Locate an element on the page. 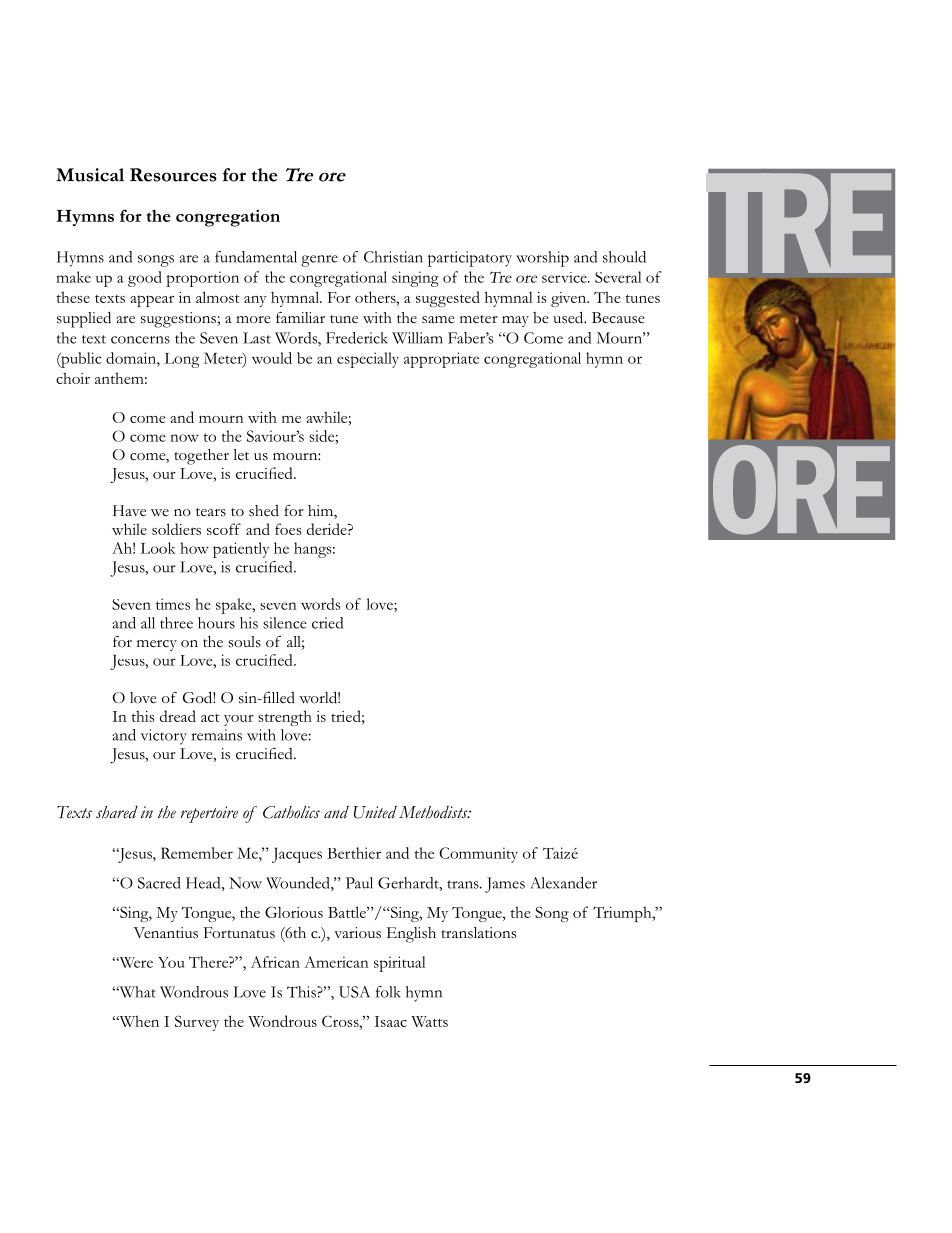 The image size is (952, 1233). times is located at coordinates (173, 604).
